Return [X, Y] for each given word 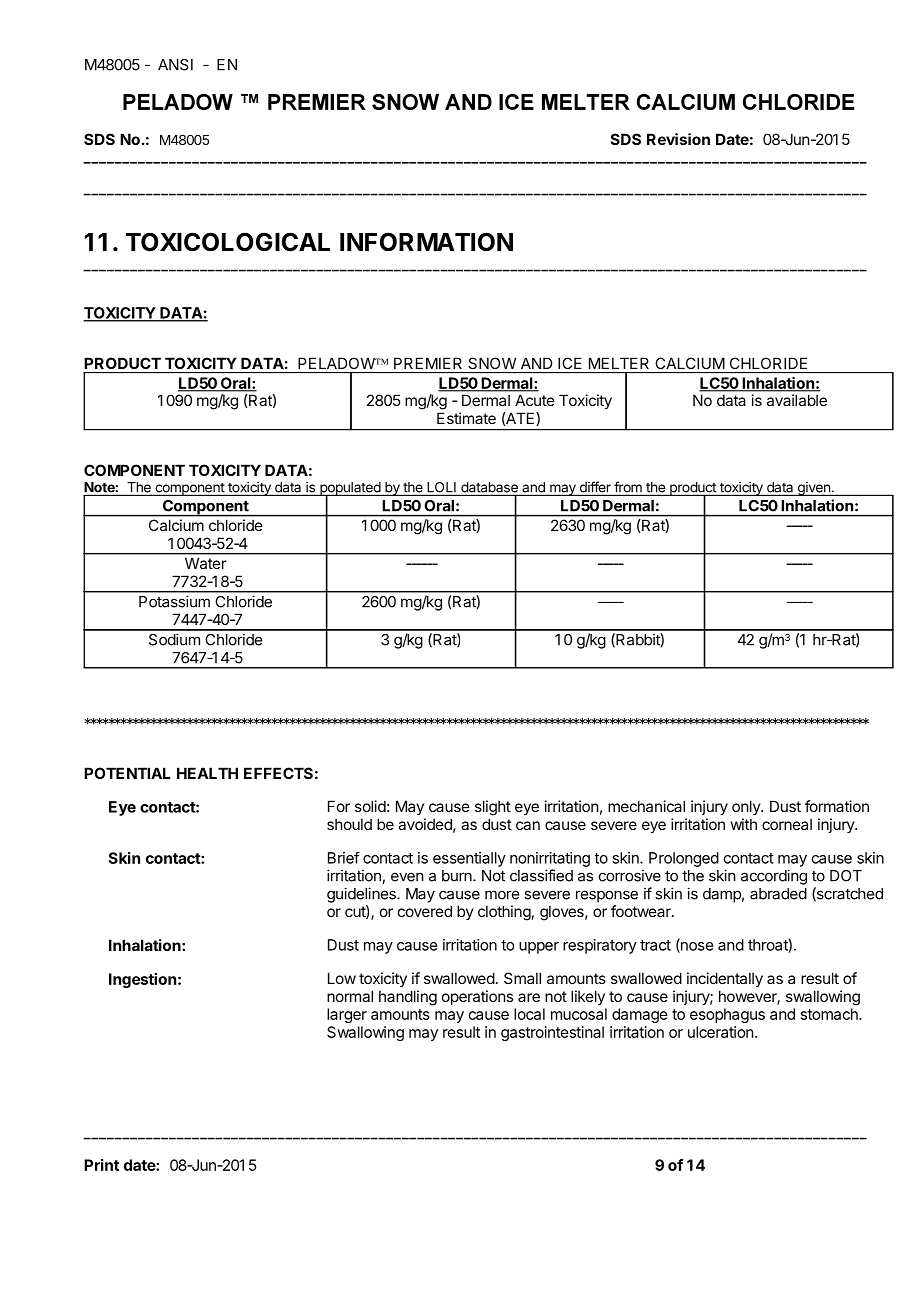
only [747, 807]
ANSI [175, 65]
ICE [569, 363]
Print [101, 1165]
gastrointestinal [552, 1033]
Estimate [466, 418]
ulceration [721, 1032]
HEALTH [207, 773]
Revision [678, 139]
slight [493, 808]
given [813, 489]
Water [205, 563]
